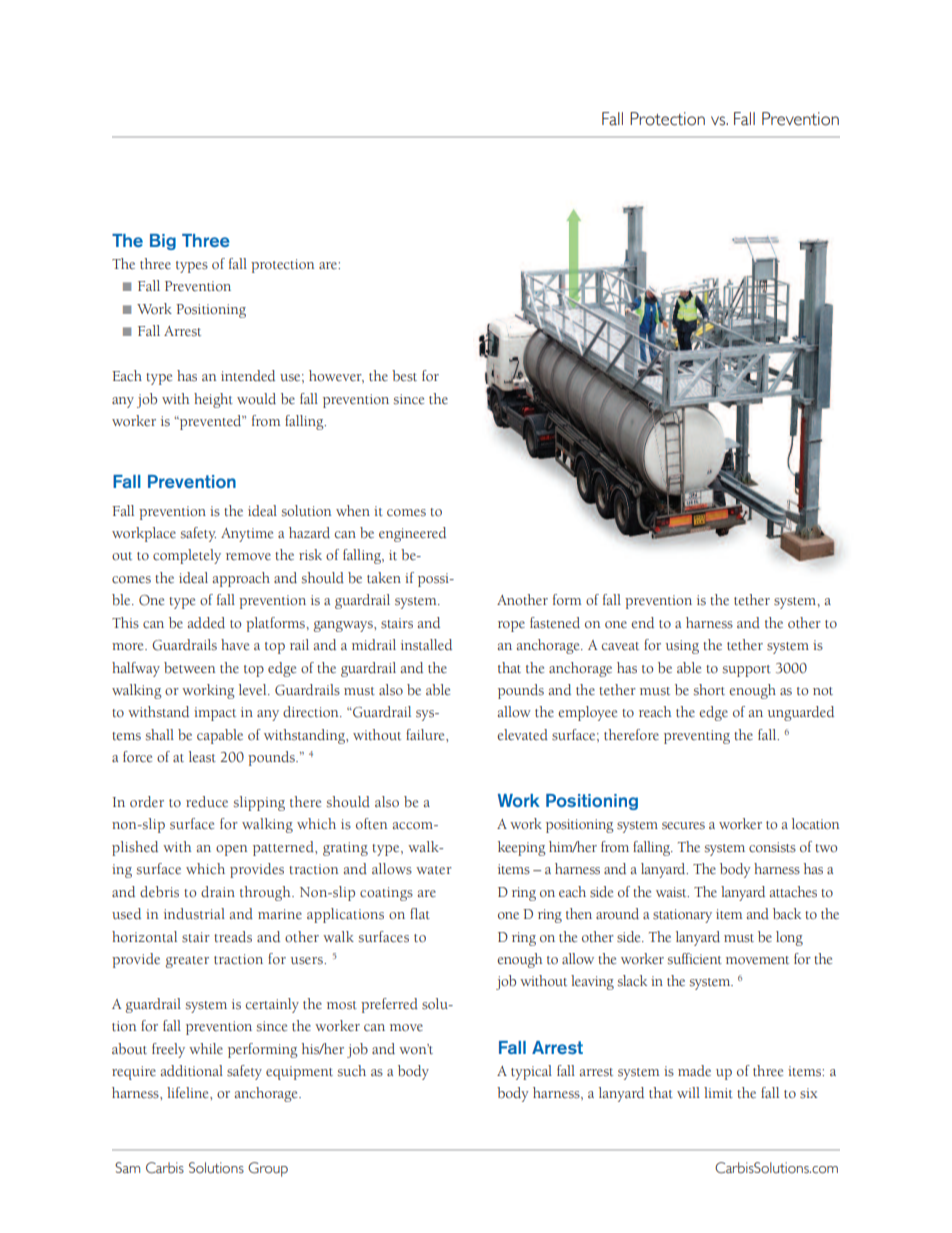  What do you see at coordinates (531, 1072) in the screenshot?
I see `typical` at bounding box center [531, 1072].
